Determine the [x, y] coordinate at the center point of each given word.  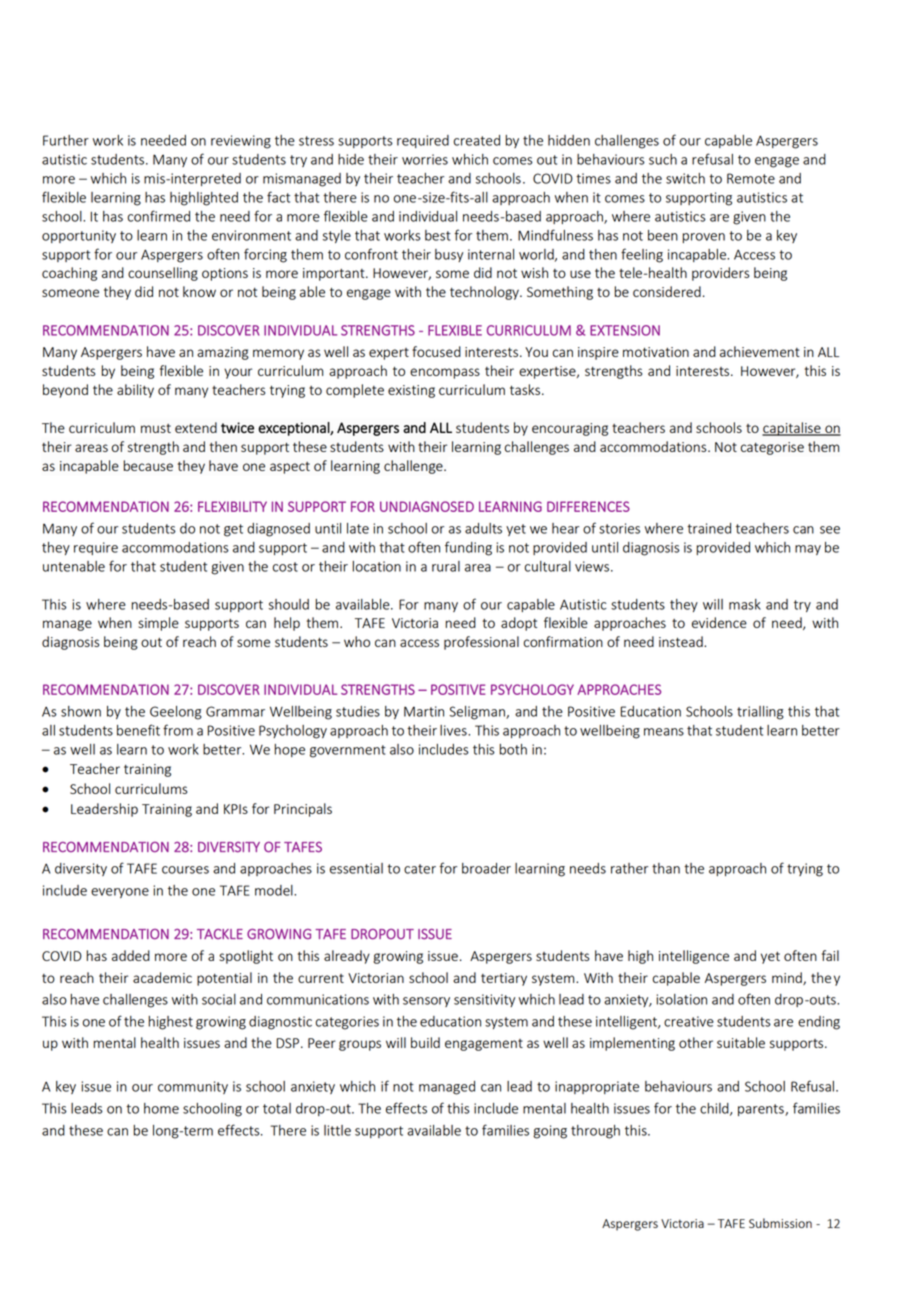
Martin [424, 711]
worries [425, 159]
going [550, 1132]
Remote [751, 178]
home [161, 1108]
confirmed [159, 216]
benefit [138, 730]
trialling [760, 713]
